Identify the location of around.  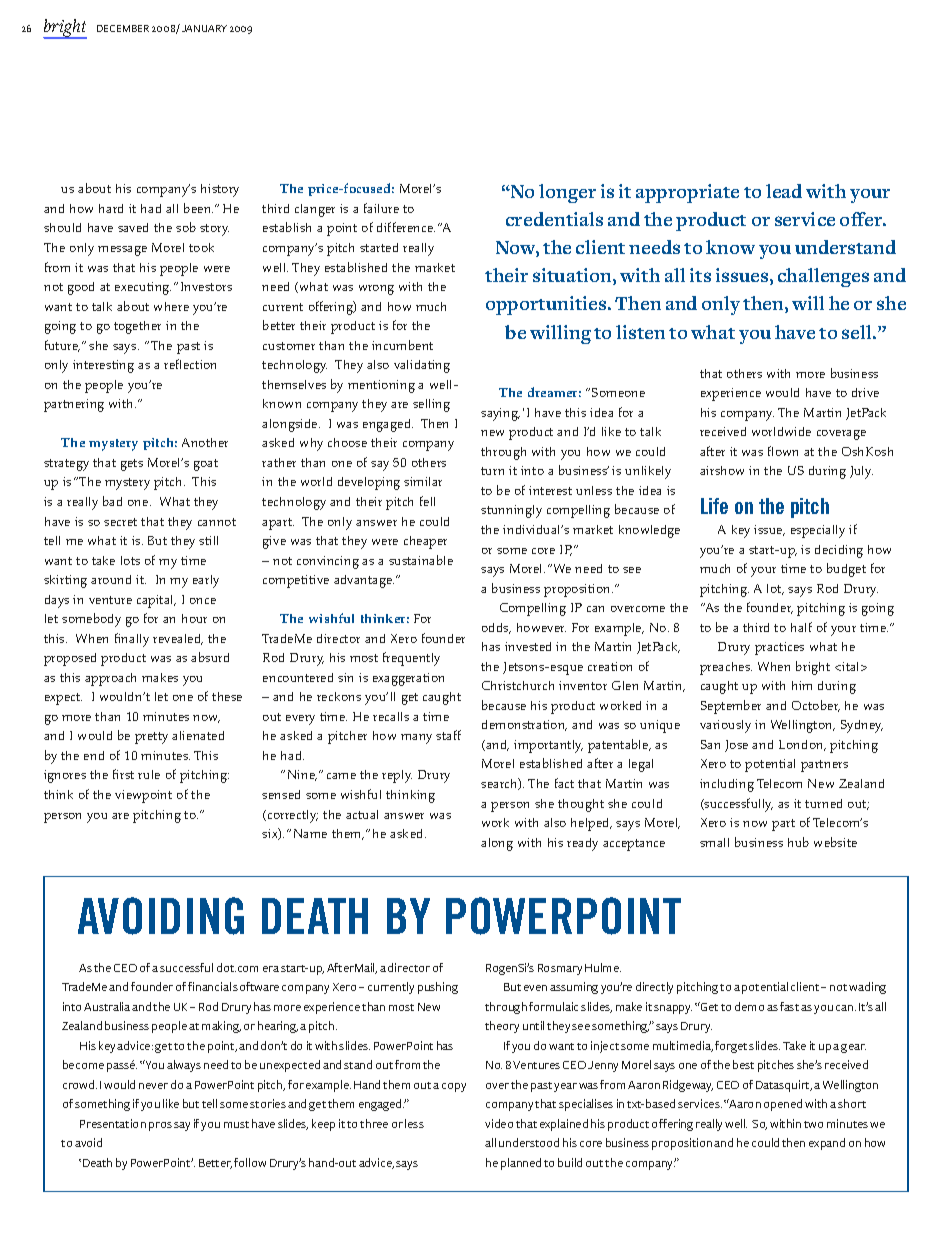
(111, 579).
